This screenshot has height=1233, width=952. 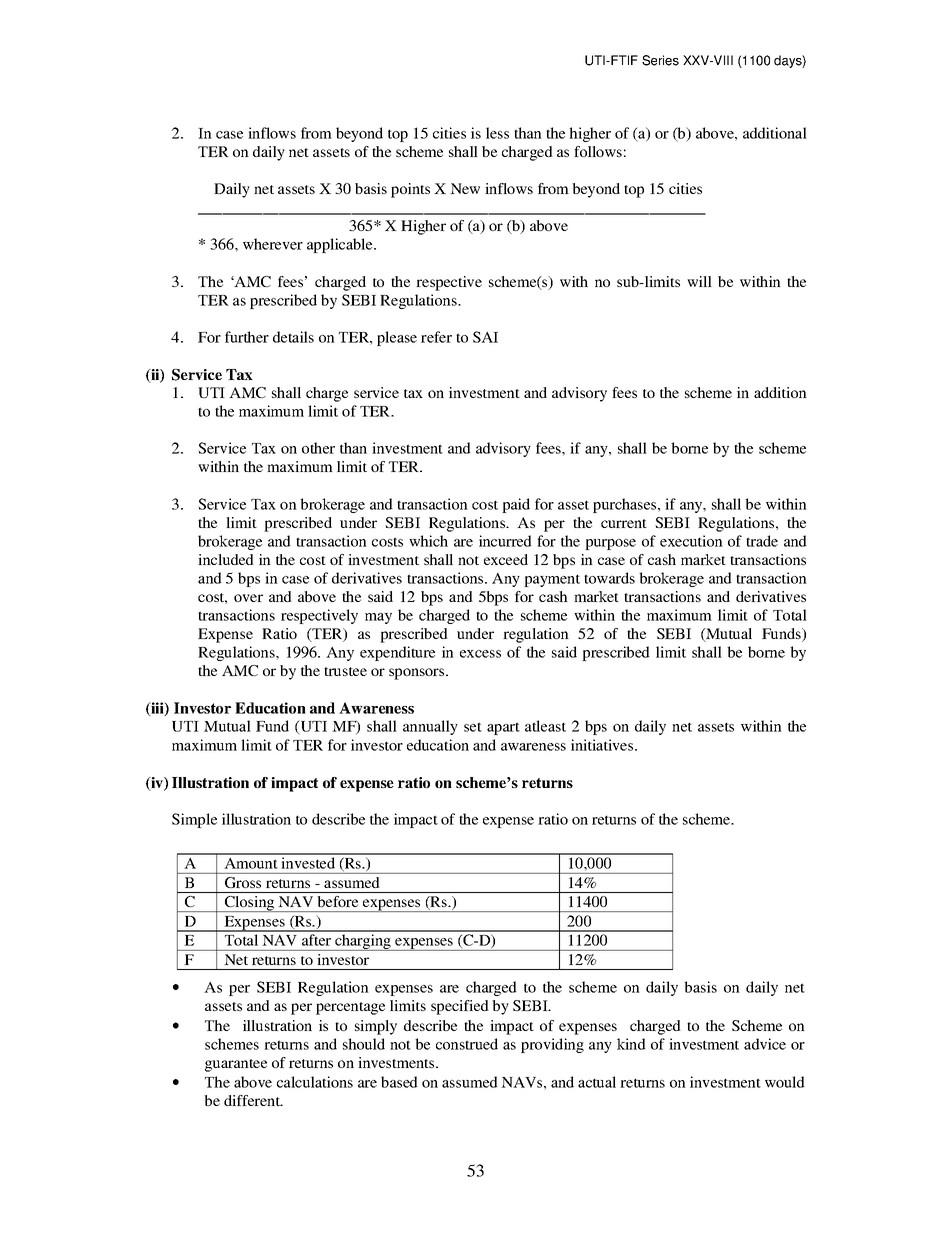 I want to click on guarantee, so click(x=236, y=1065).
